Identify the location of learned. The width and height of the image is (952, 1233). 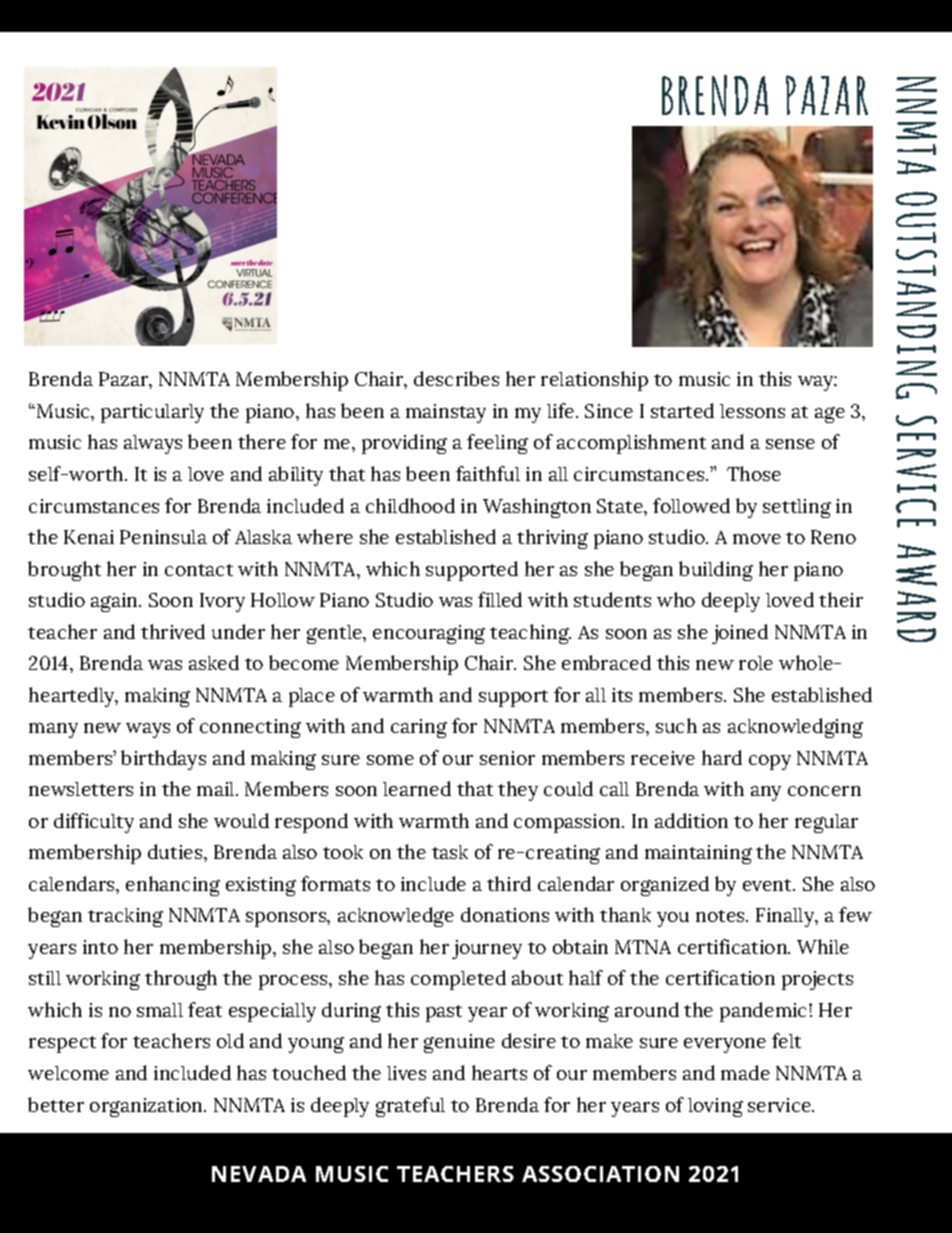
(417, 788).
